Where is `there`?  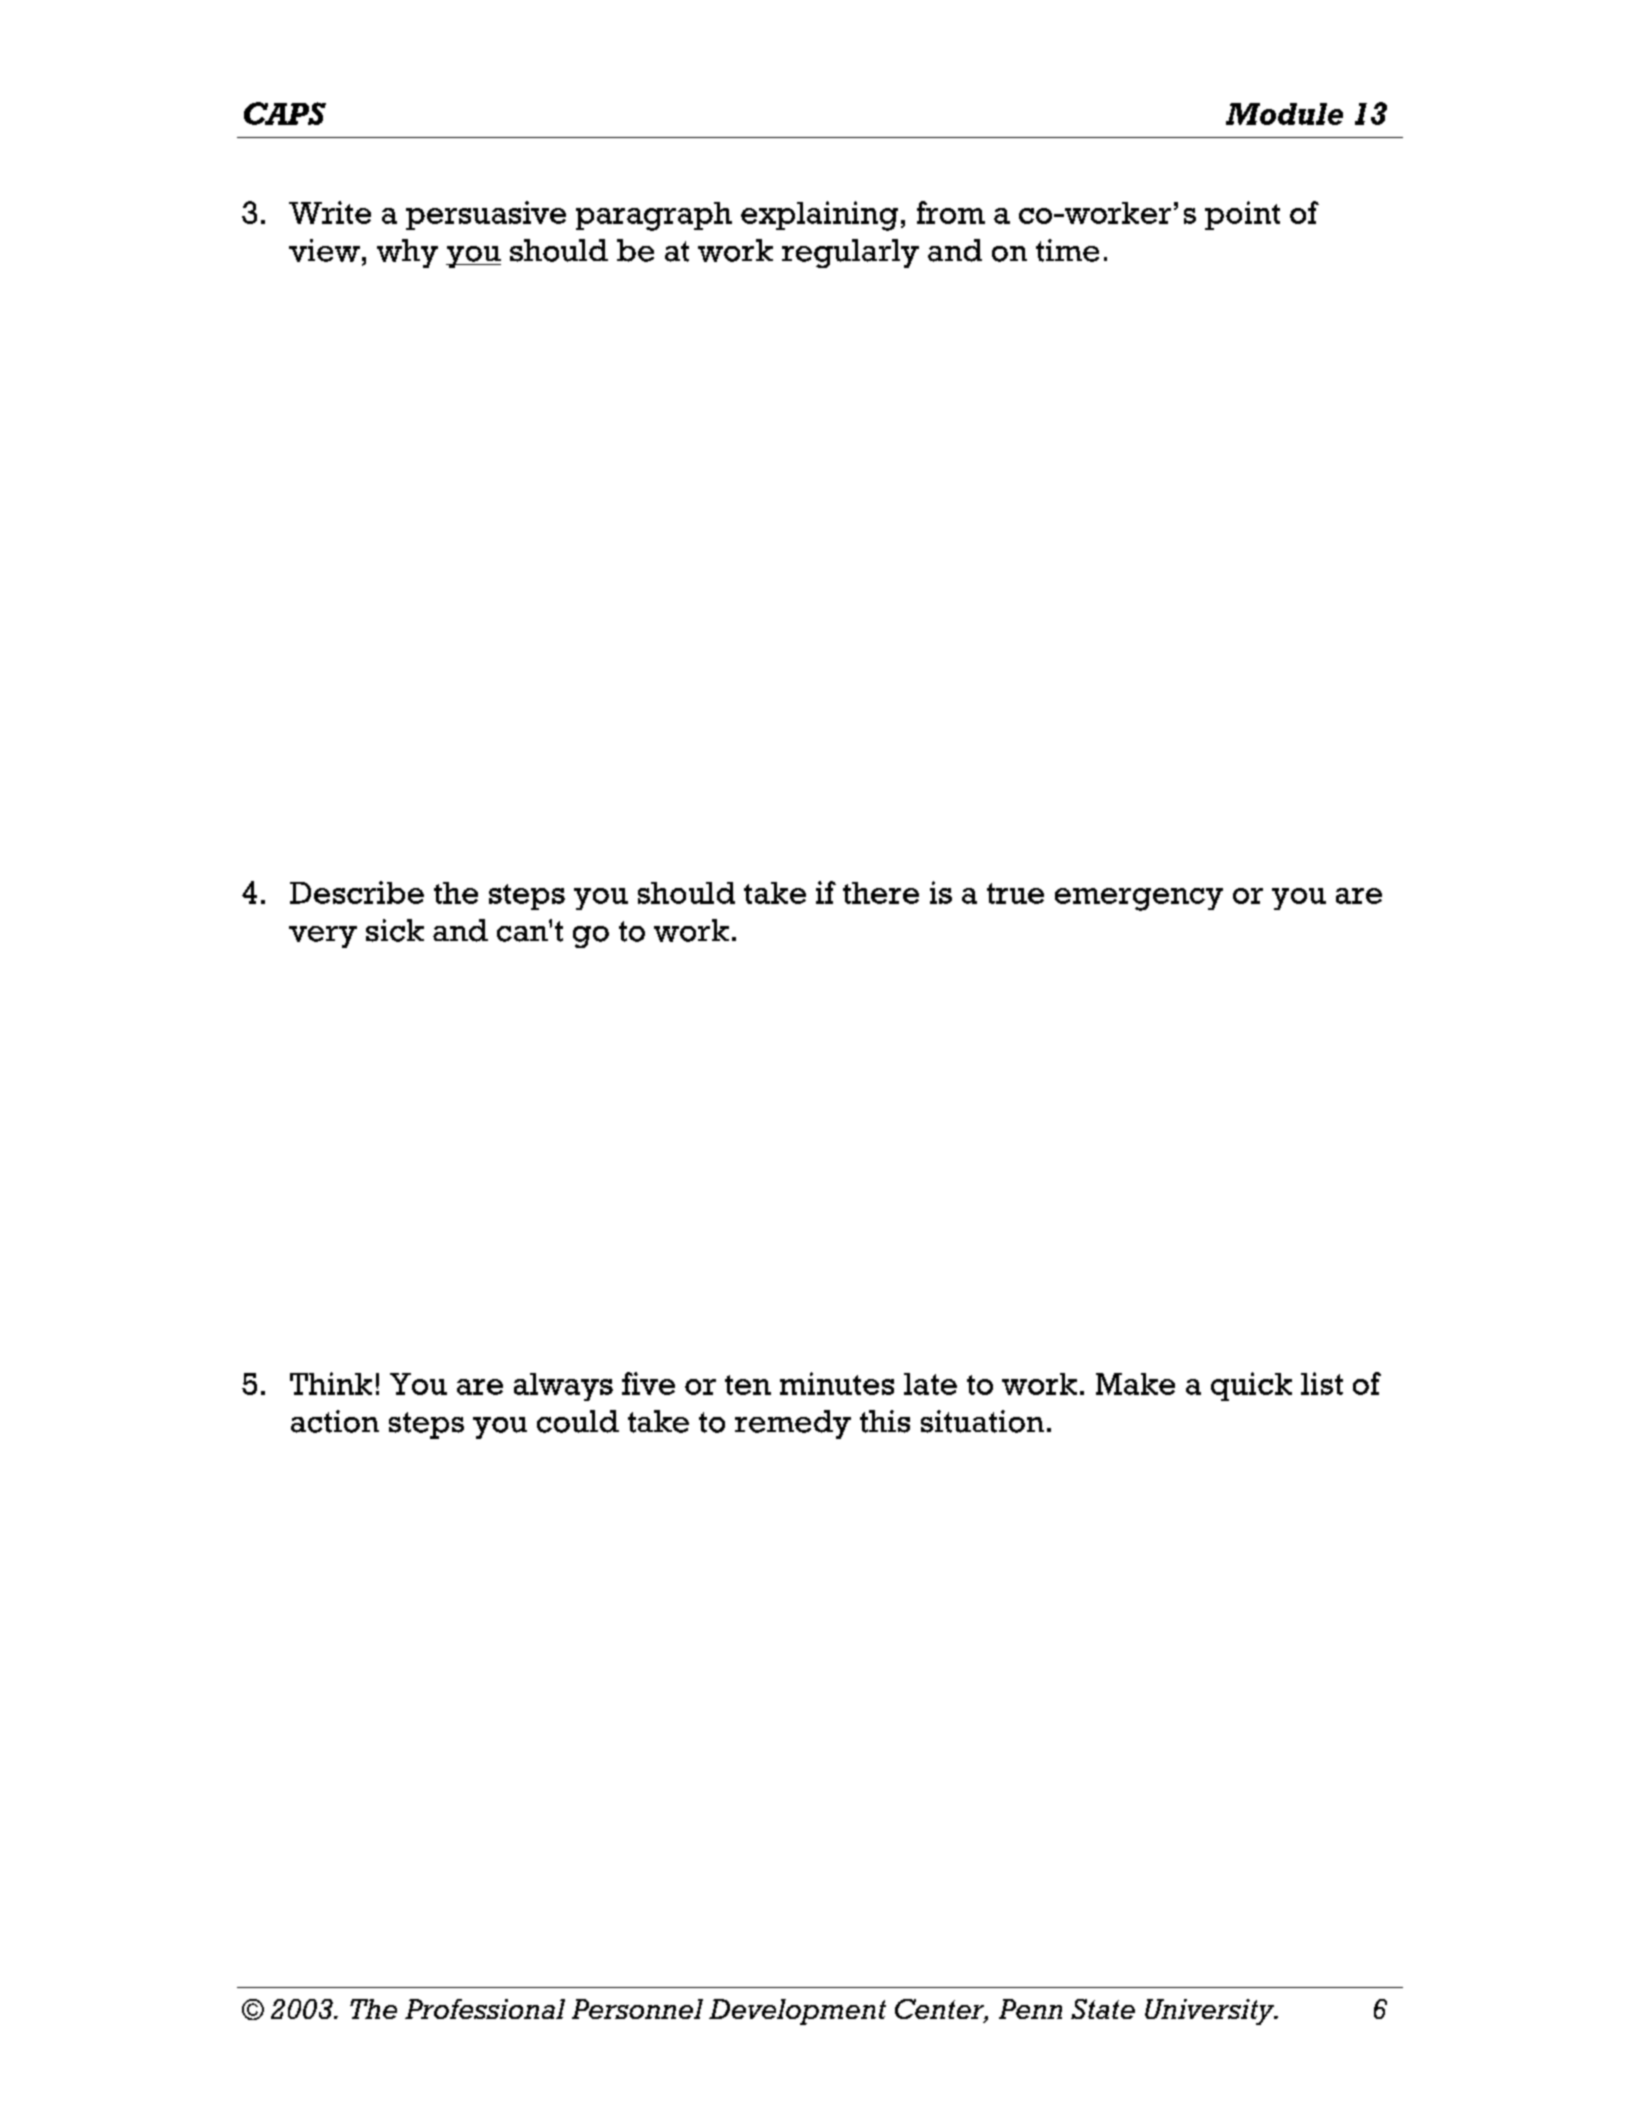
there is located at coordinates (881, 893).
